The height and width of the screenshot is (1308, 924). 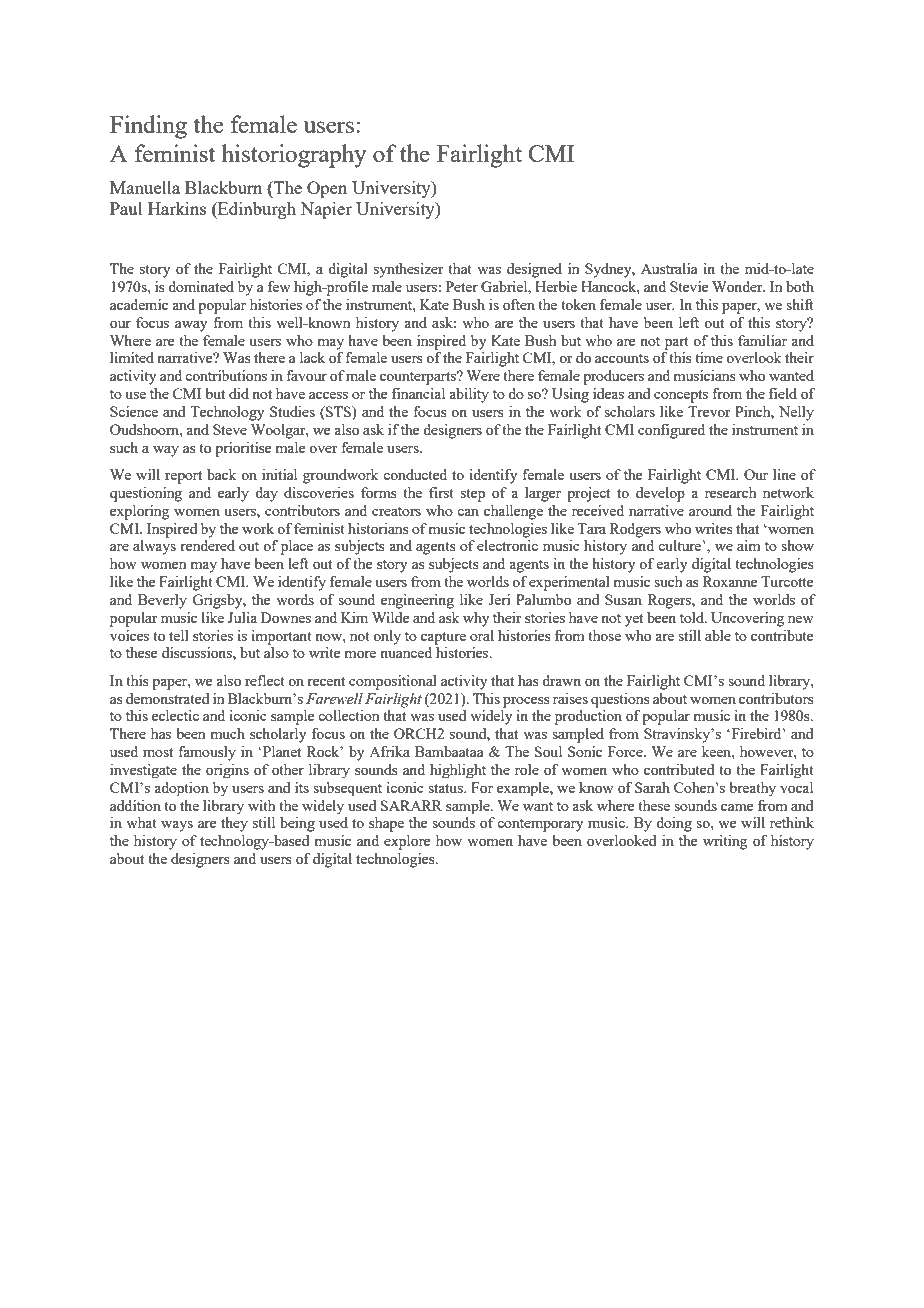 What do you see at coordinates (669, 268) in the screenshot?
I see `Australia` at bounding box center [669, 268].
